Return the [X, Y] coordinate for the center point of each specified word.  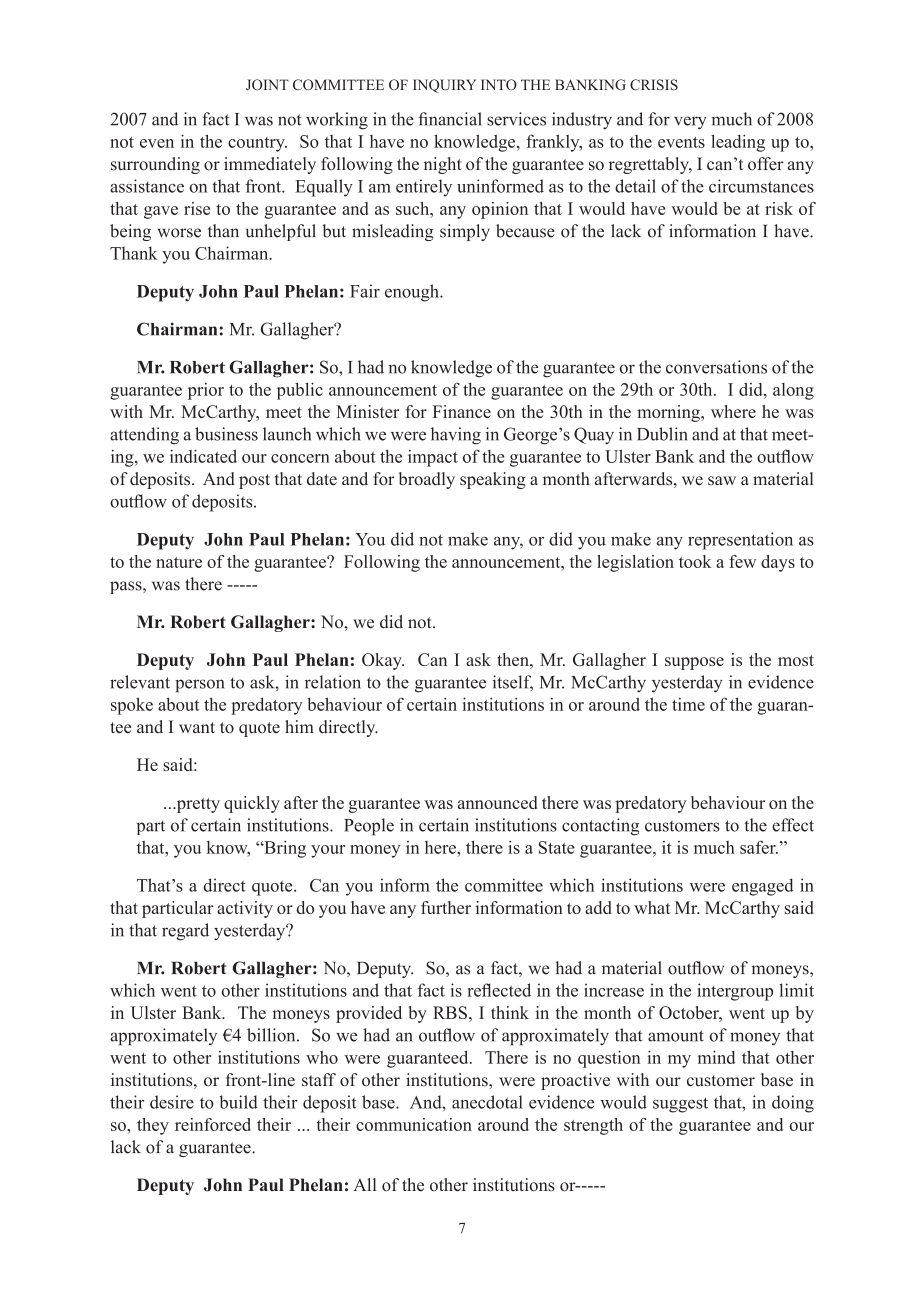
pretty [197, 805]
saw [722, 481]
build [238, 1102]
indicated [203, 456]
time [688, 704]
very [690, 123]
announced [498, 802]
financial [450, 119]
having [456, 436]
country [257, 144]
